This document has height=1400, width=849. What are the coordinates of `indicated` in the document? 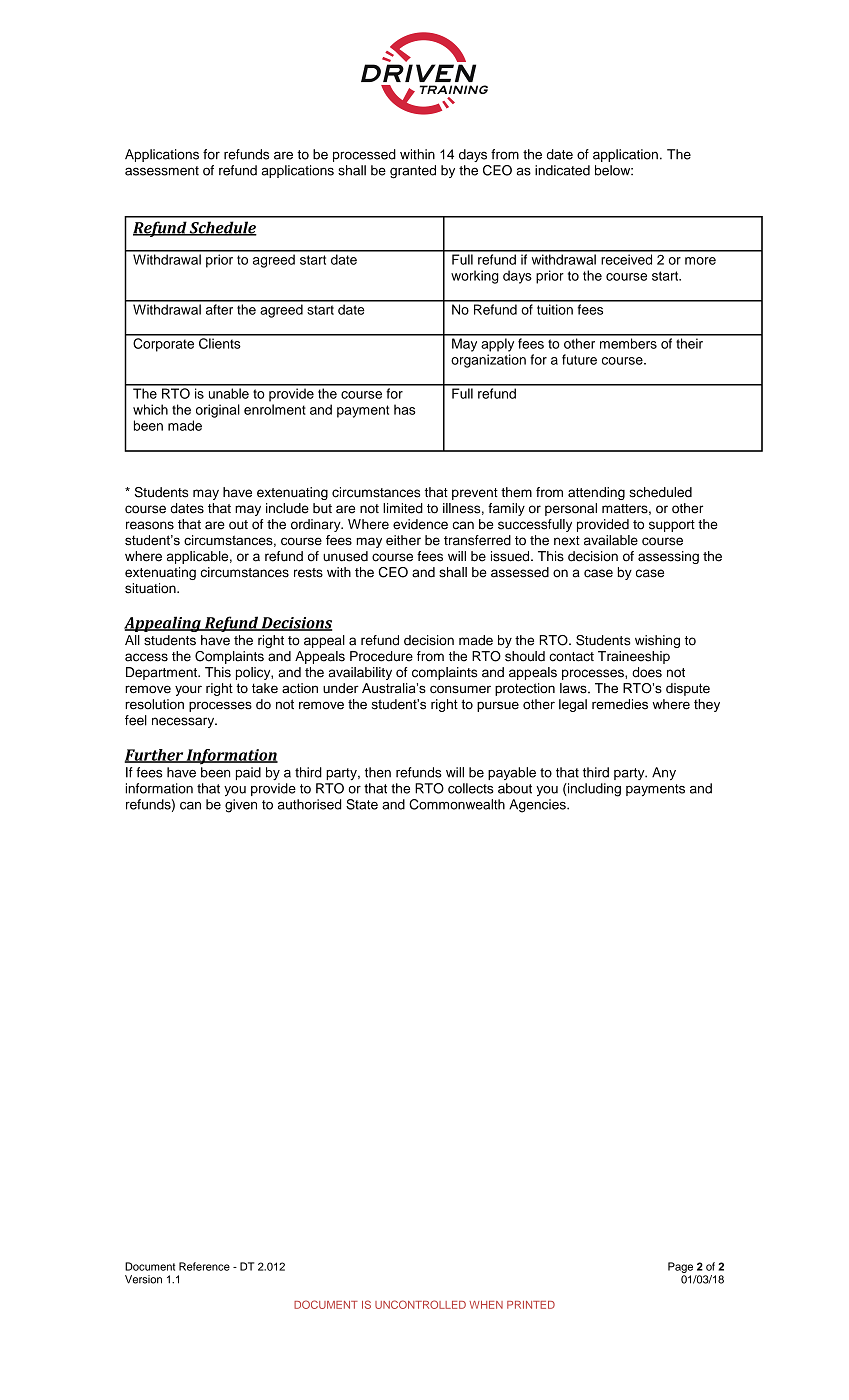 It's located at (562, 170).
